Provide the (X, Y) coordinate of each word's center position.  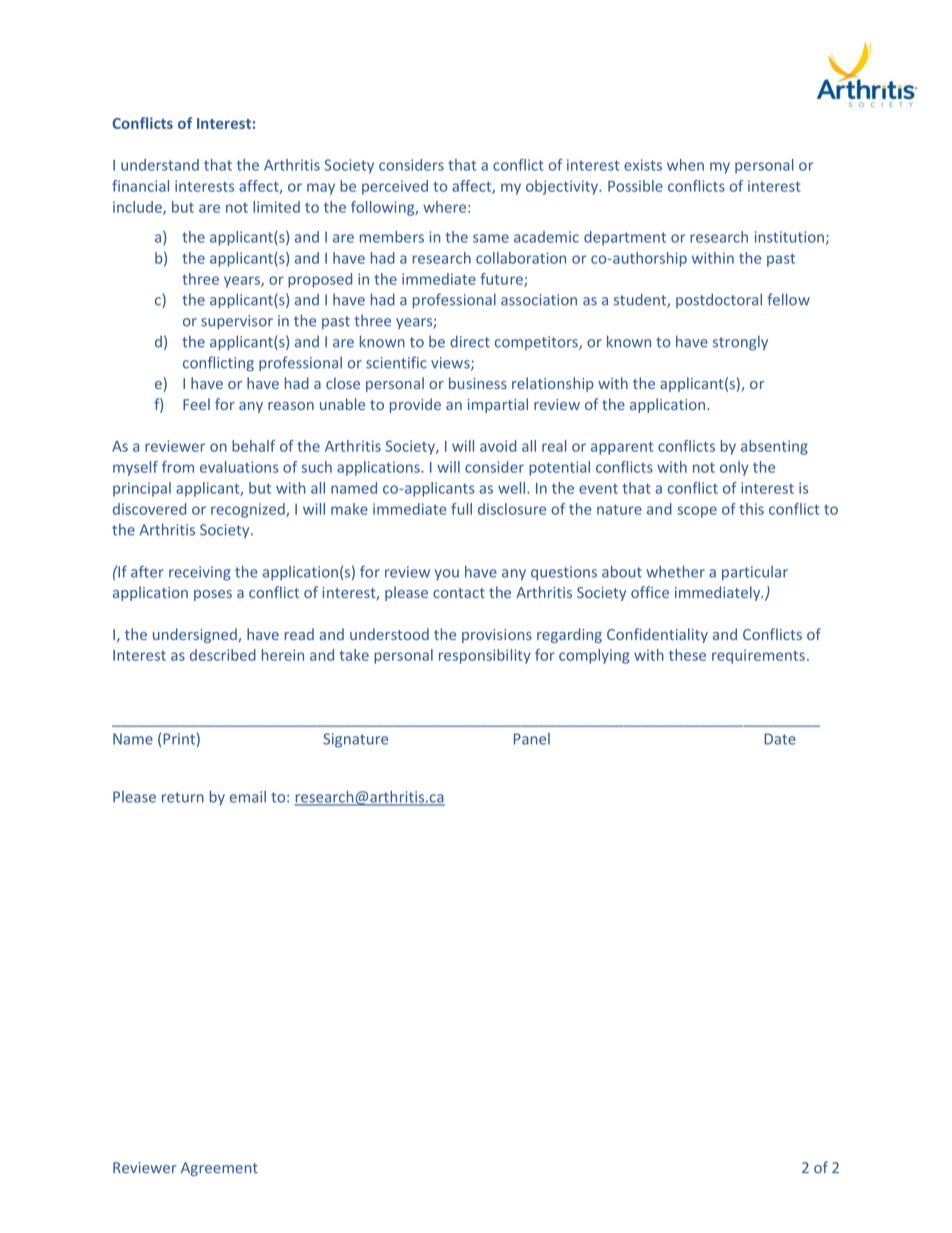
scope (697, 512)
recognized (249, 510)
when (685, 165)
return (183, 797)
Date (780, 739)
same (491, 238)
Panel (532, 739)
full (461, 509)
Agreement (219, 1169)
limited (276, 207)
